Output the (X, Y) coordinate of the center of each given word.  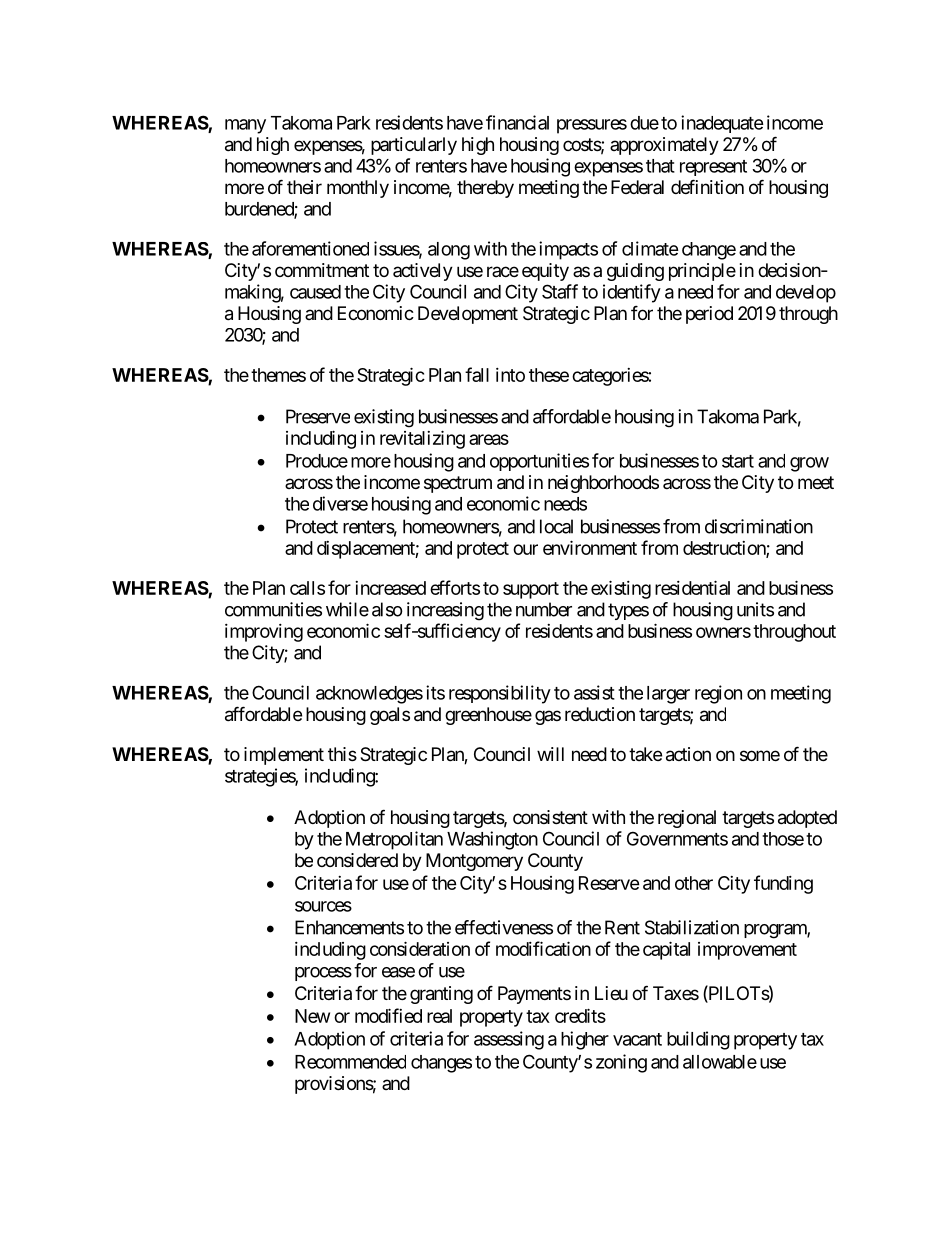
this (342, 754)
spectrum (458, 484)
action (688, 754)
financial (517, 122)
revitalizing (422, 439)
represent (713, 168)
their (304, 187)
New (312, 1016)
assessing (509, 1040)
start (738, 461)
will (550, 754)
